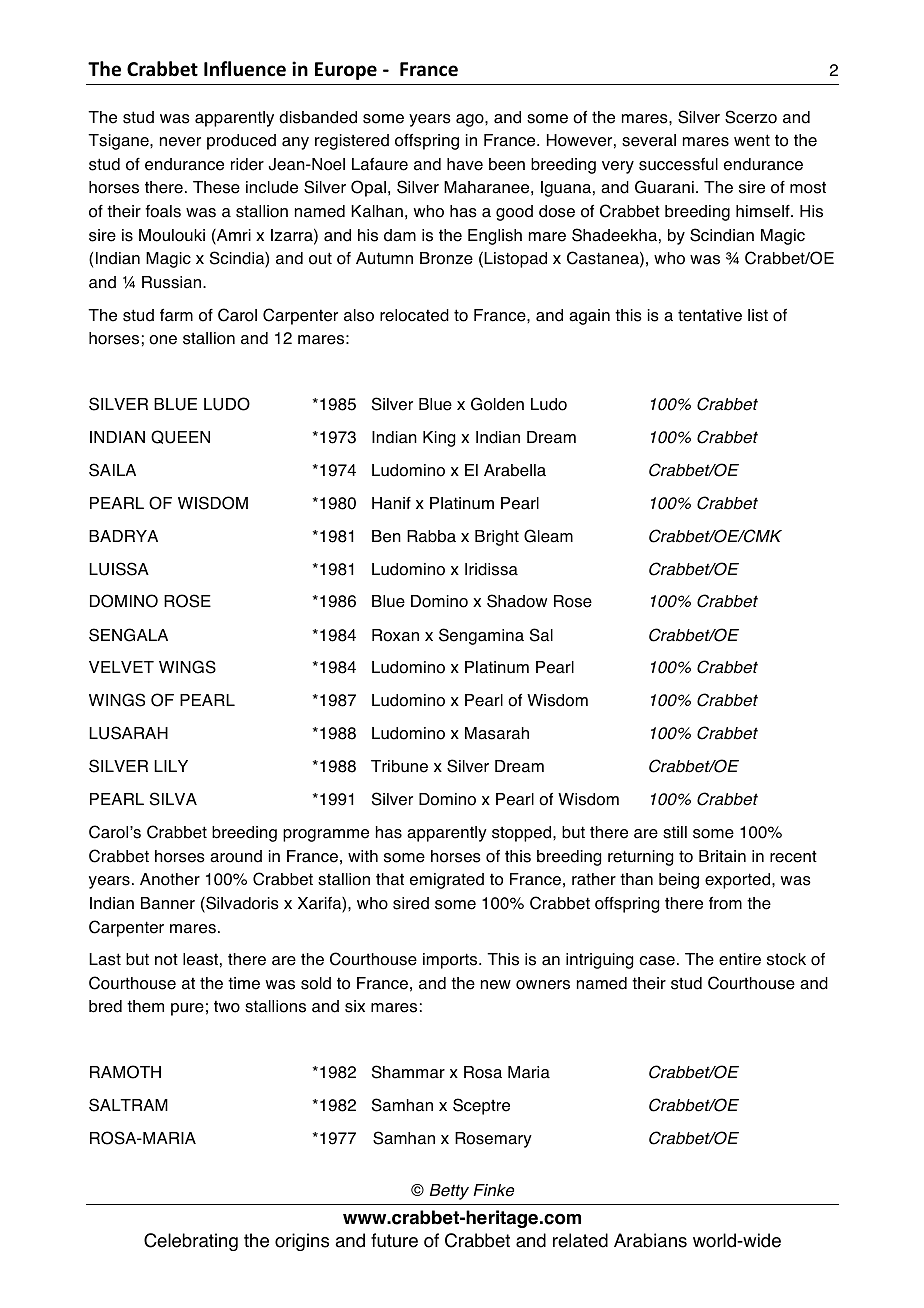  Describe the element at coordinates (236, 856) in the page. I see `around` at that location.
